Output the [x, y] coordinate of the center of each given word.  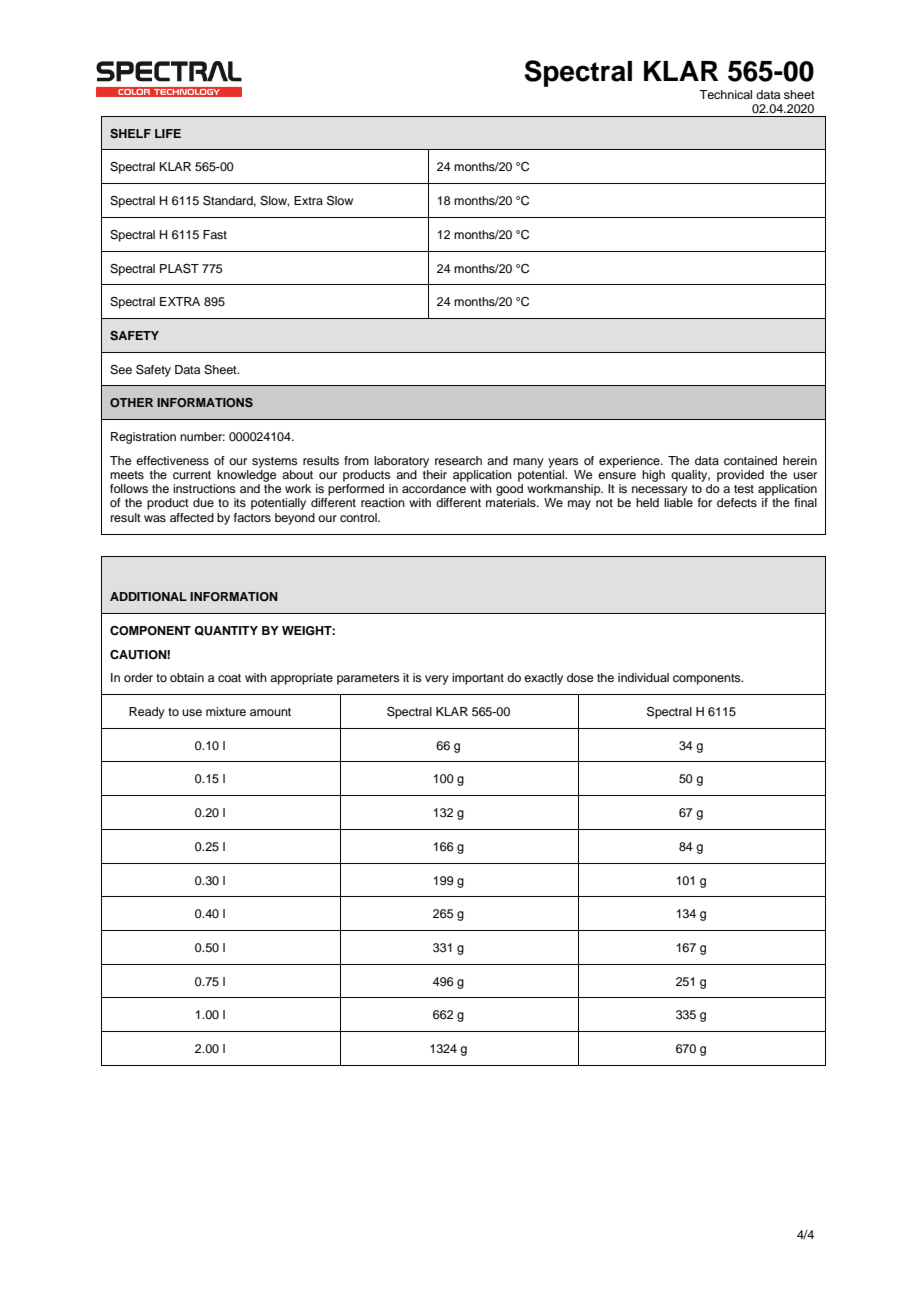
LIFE [168, 133]
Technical [725, 94]
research [458, 460]
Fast [215, 234]
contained [750, 460]
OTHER [131, 402]
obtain [187, 677]
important [478, 679]
